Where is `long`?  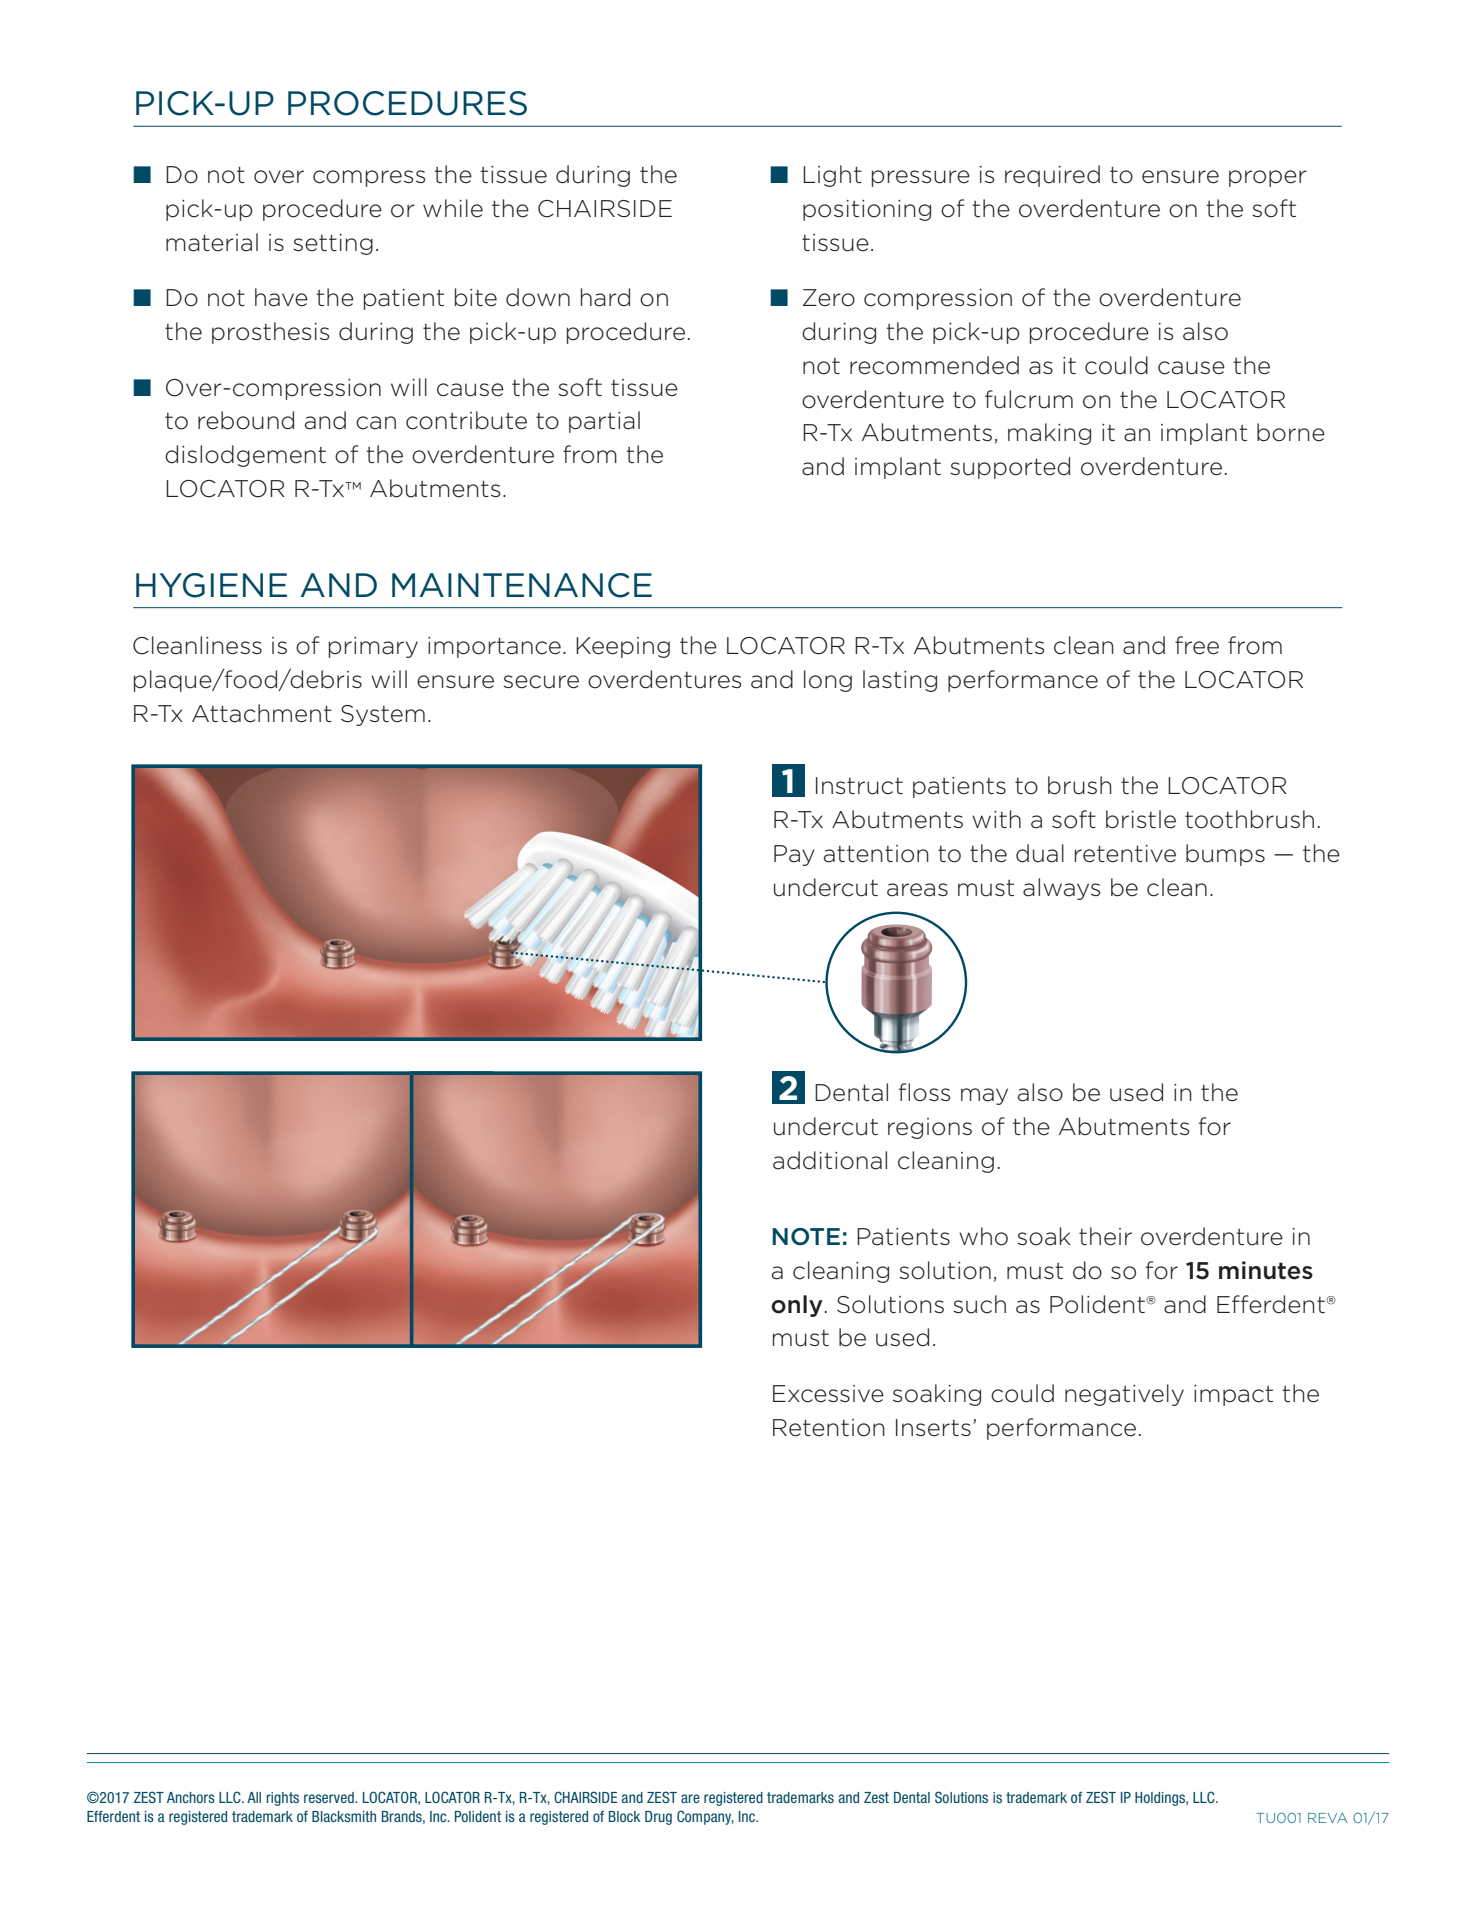 long is located at coordinates (828, 681).
